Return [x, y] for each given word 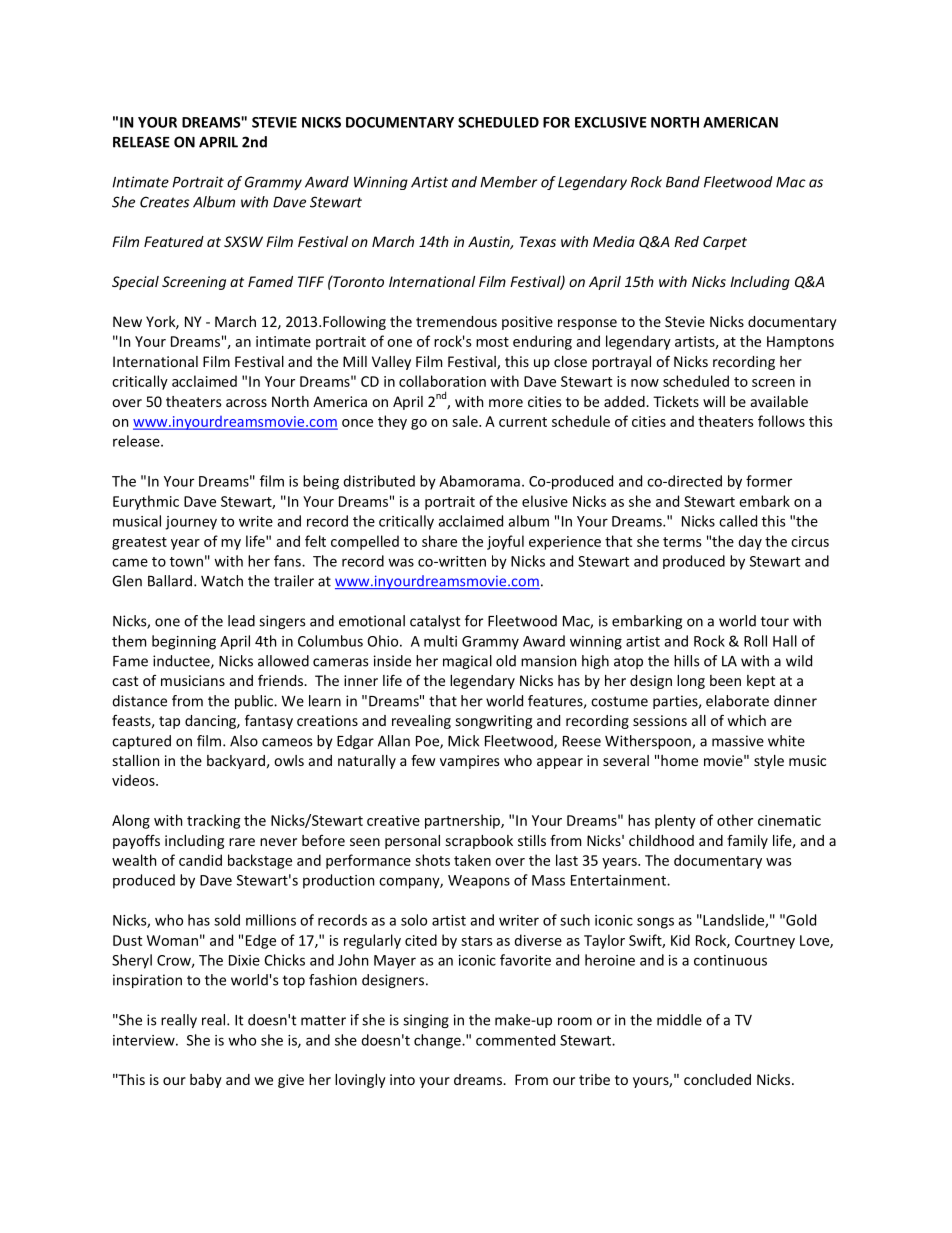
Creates [164, 202]
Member [508, 182]
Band [683, 182]
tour [775, 621]
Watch [222, 581]
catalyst [435, 622]
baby [206, 1081]
